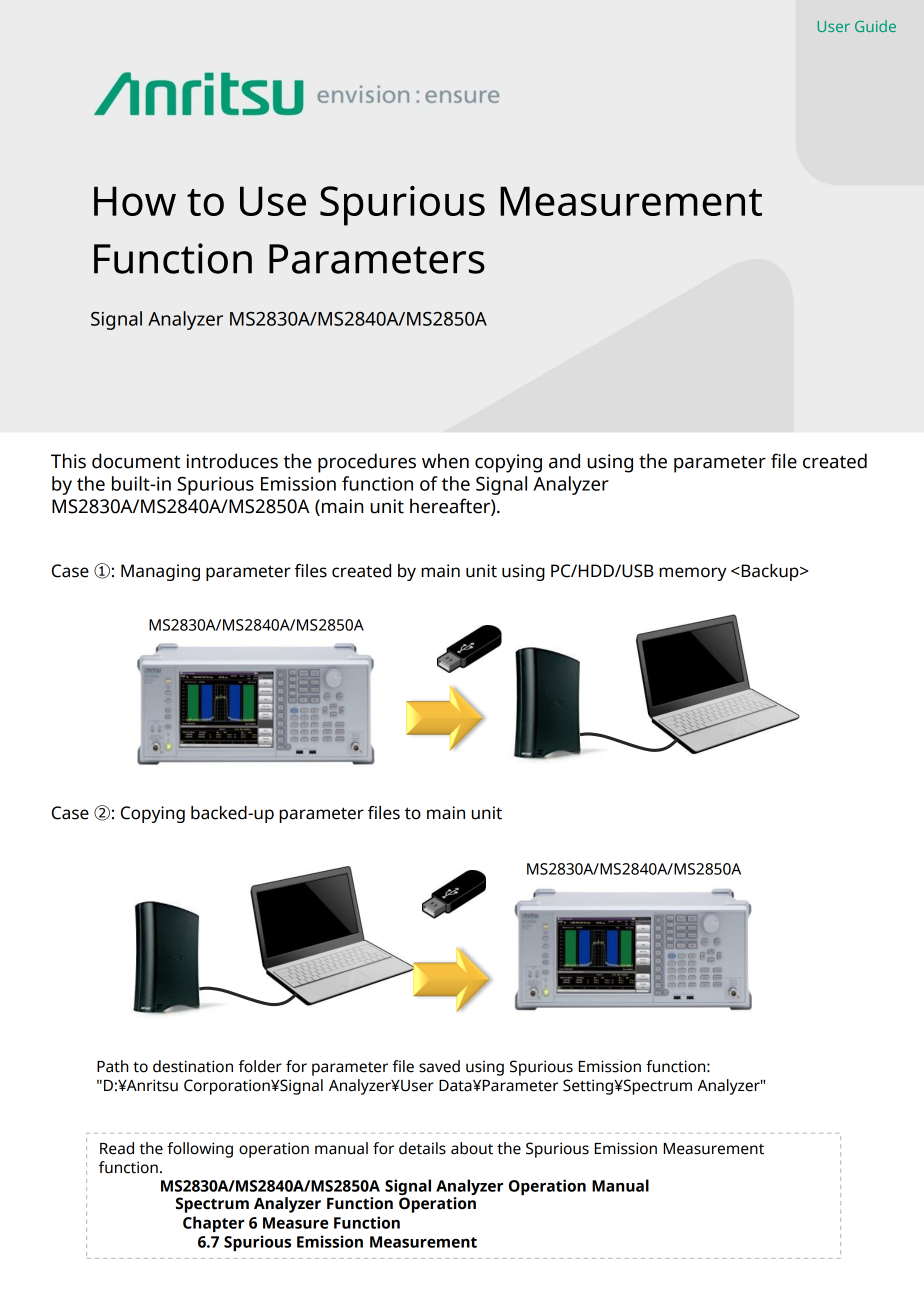 The image size is (924, 1308). What do you see at coordinates (472, 1148) in the screenshot?
I see `about` at bounding box center [472, 1148].
